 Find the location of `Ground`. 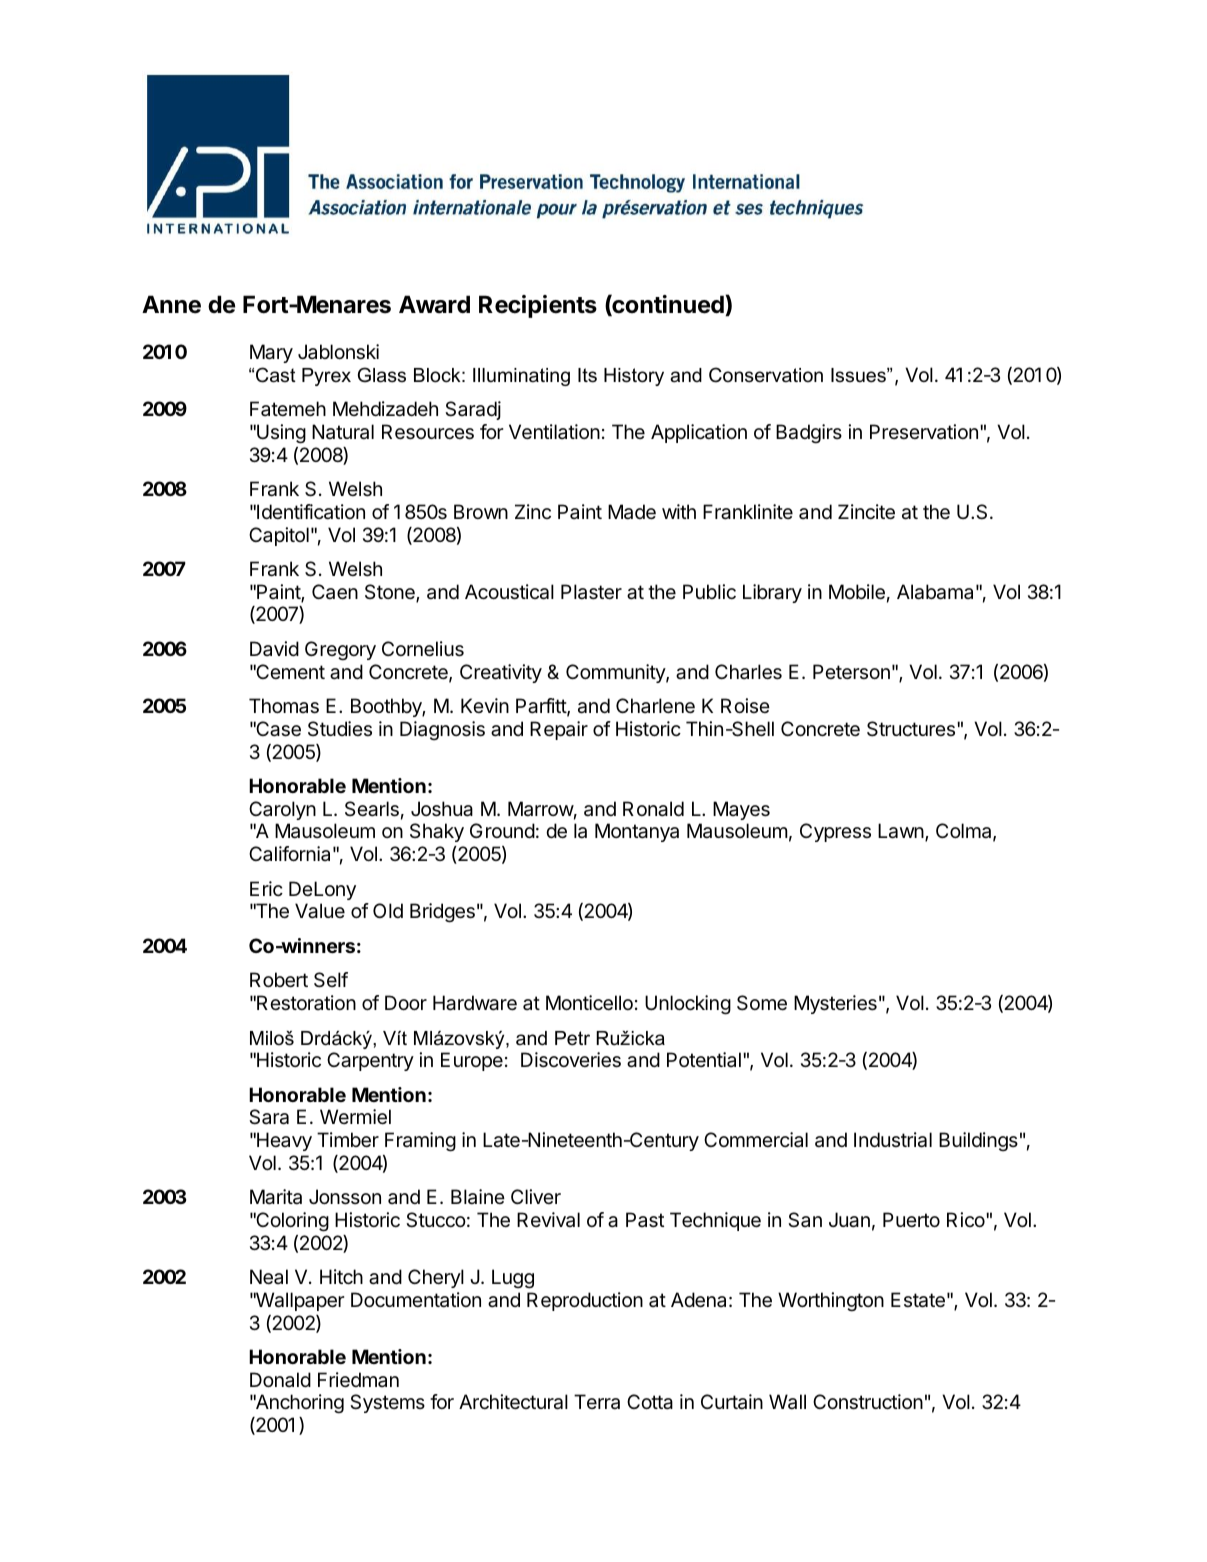

Ground is located at coordinates (502, 830).
